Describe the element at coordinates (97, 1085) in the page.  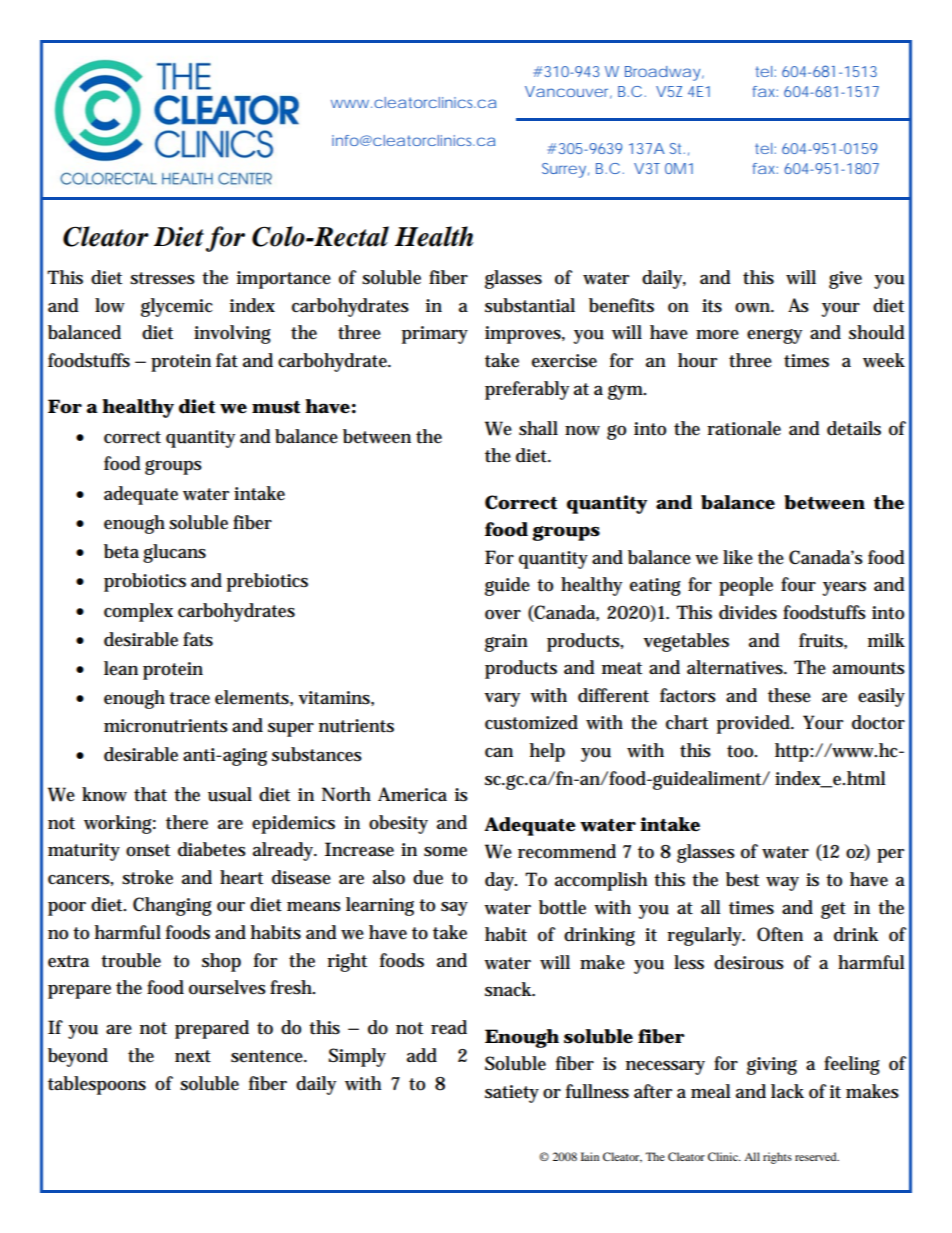
I see `tablespoons` at that location.
